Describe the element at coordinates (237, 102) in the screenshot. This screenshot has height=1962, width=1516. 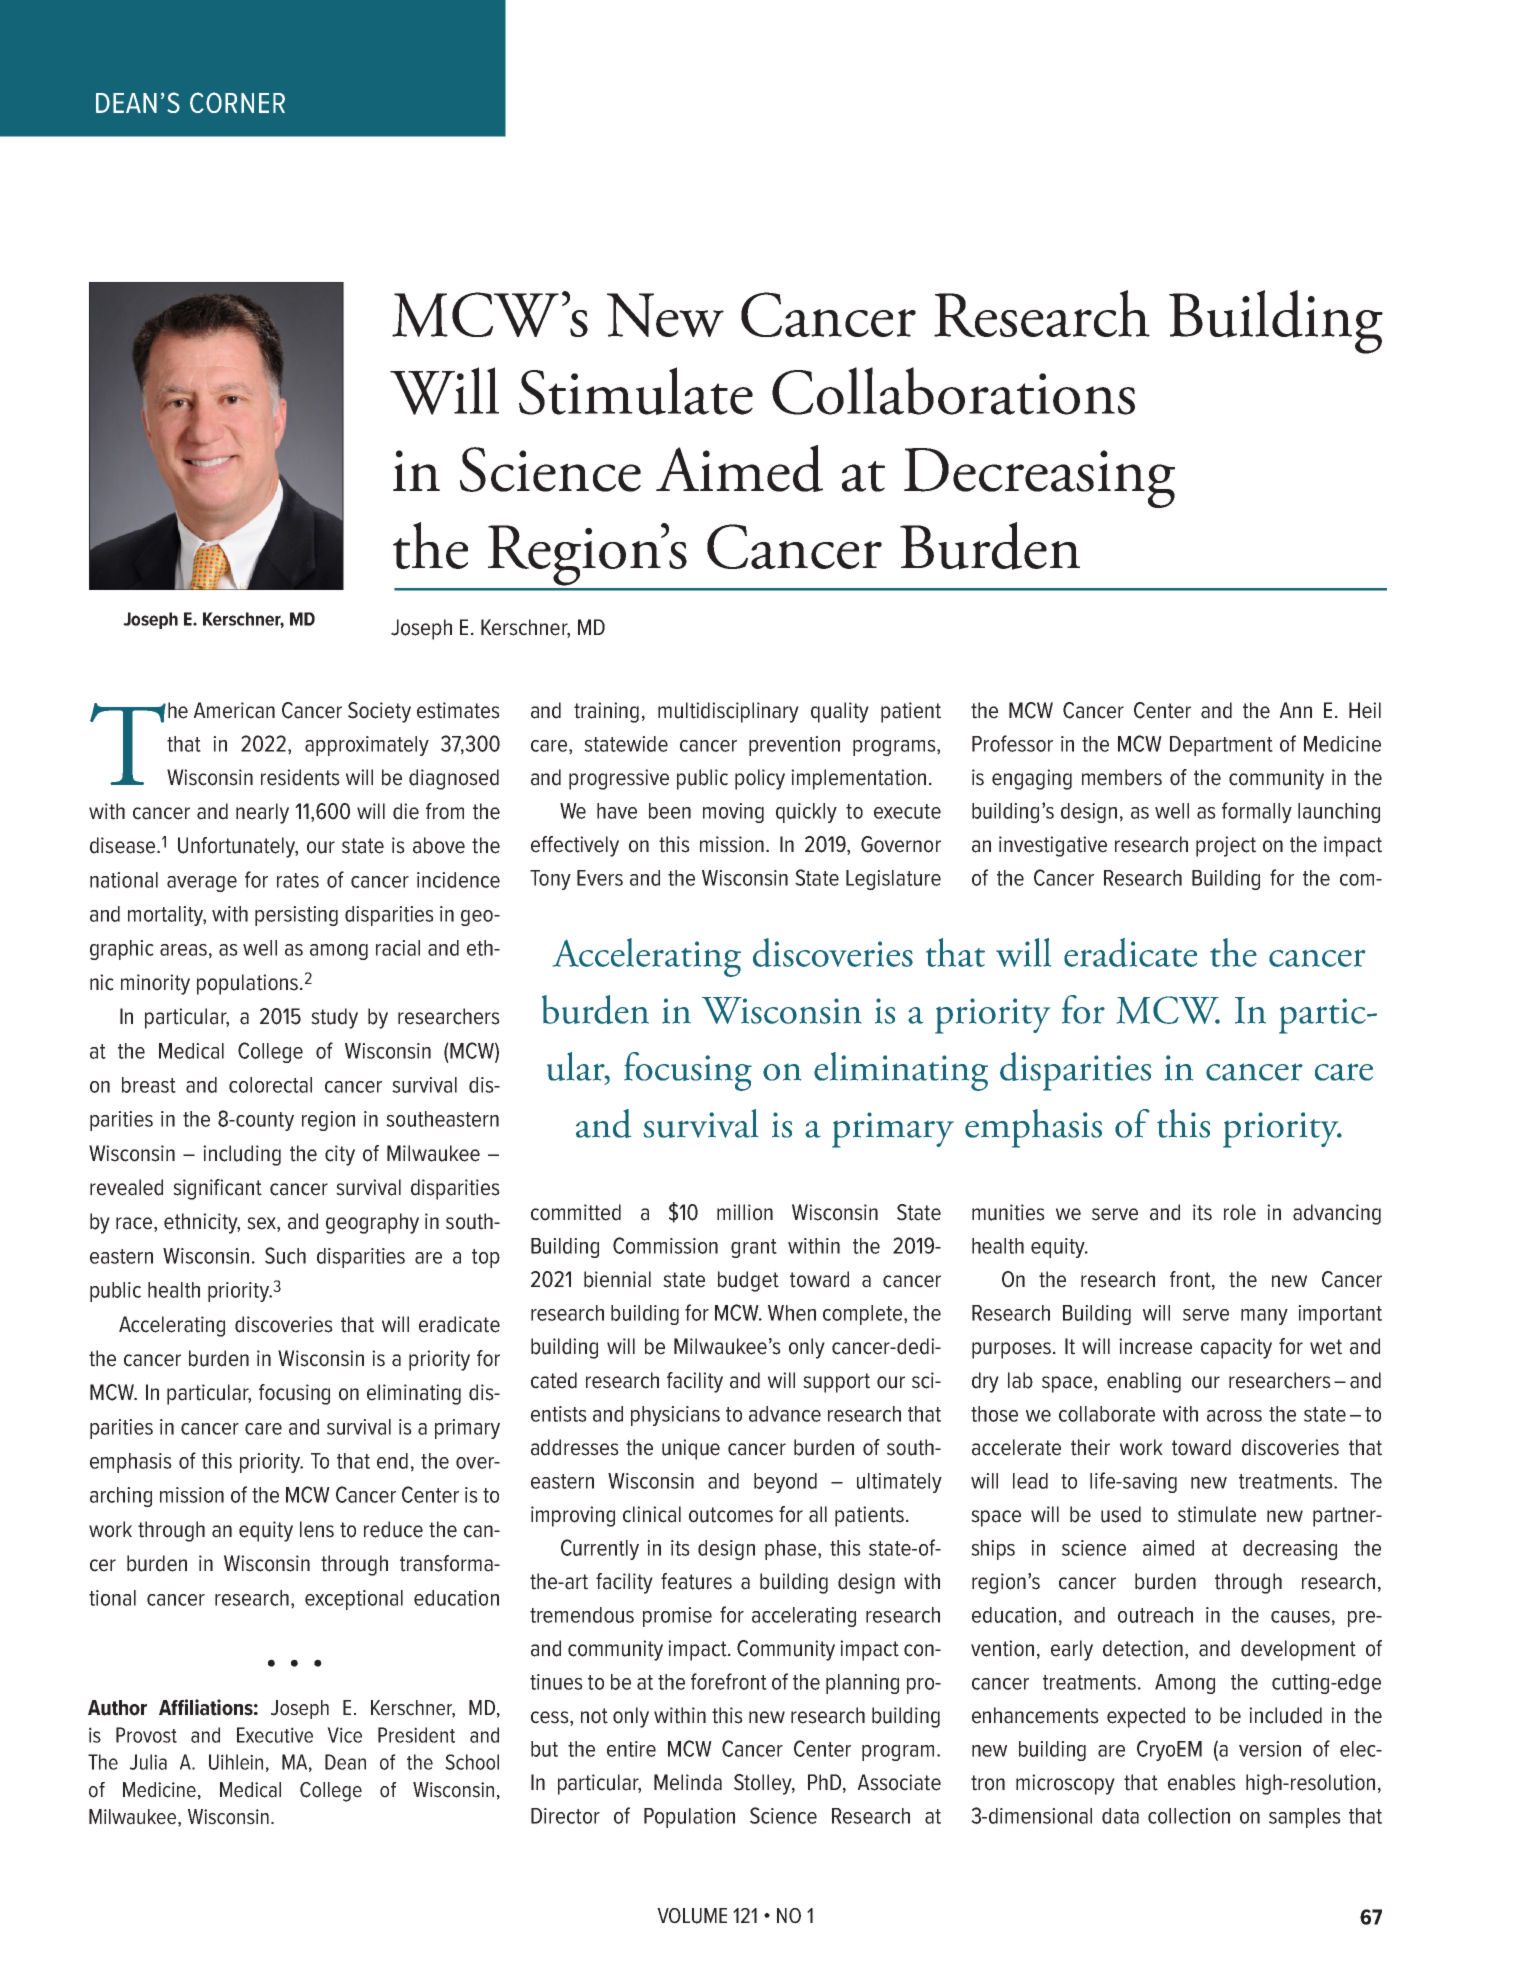
I see `CORNER` at that location.
